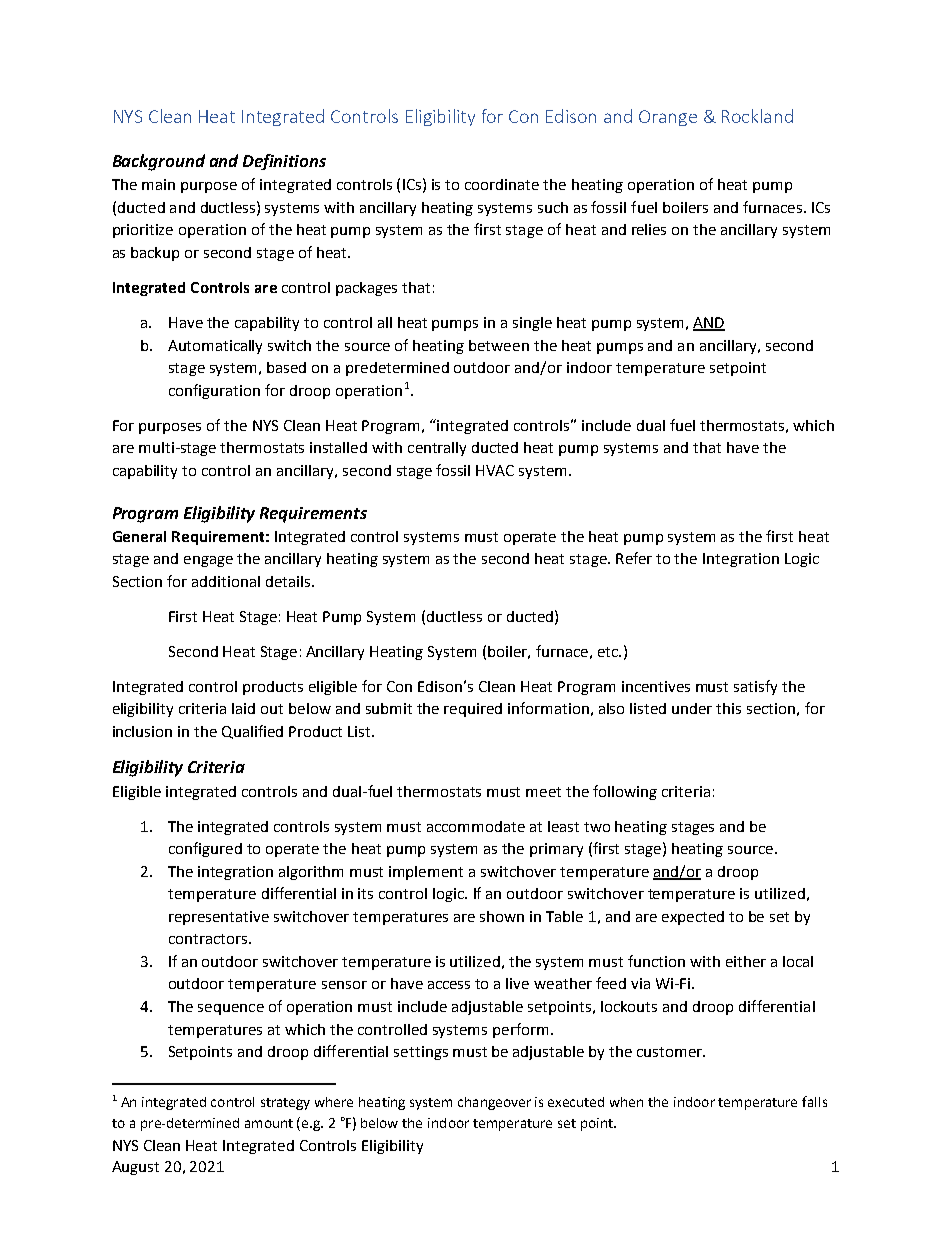 Image resolution: width=952 pixels, height=1233 pixels. What do you see at coordinates (755, 687) in the document?
I see `satisfy` at bounding box center [755, 687].
